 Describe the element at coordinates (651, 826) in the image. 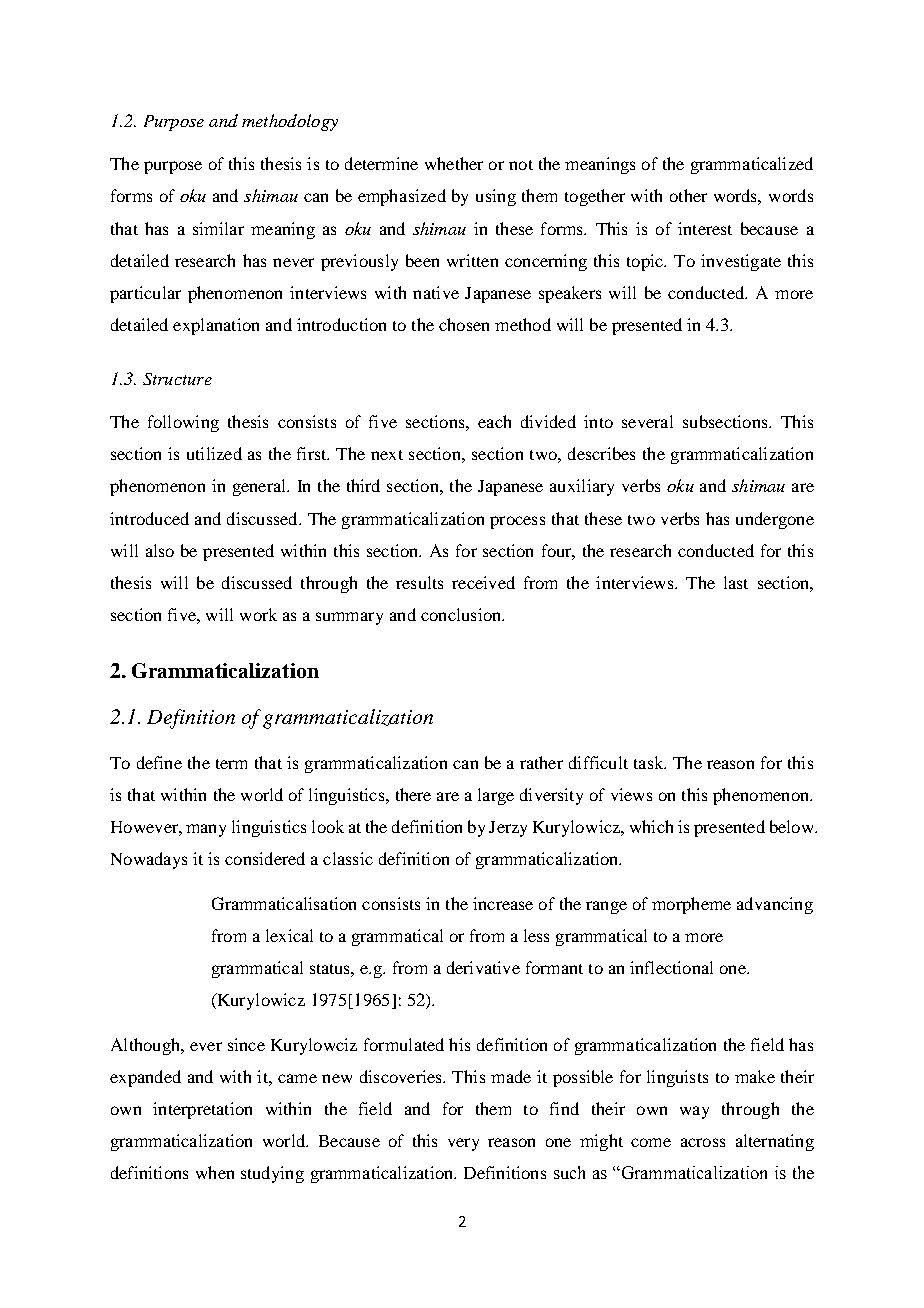

I see `which` at that location.
